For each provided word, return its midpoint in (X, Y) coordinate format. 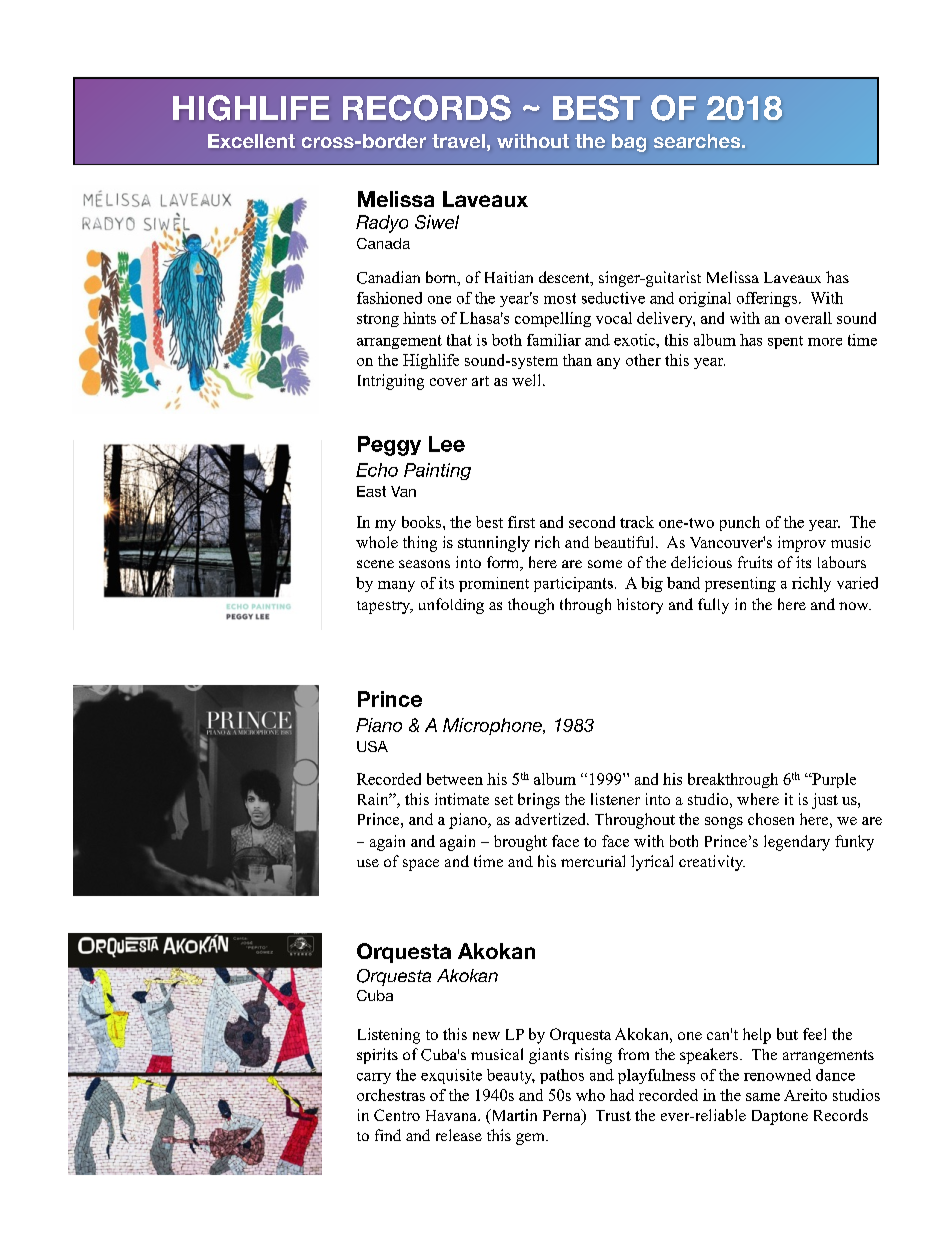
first (521, 522)
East (371, 491)
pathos (562, 1076)
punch (740, 523)
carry (374, 1078)
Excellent (251, 141)
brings (539, 801)
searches (698, 141)
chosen (771, 819)
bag (629, 143)
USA (372, 746)
